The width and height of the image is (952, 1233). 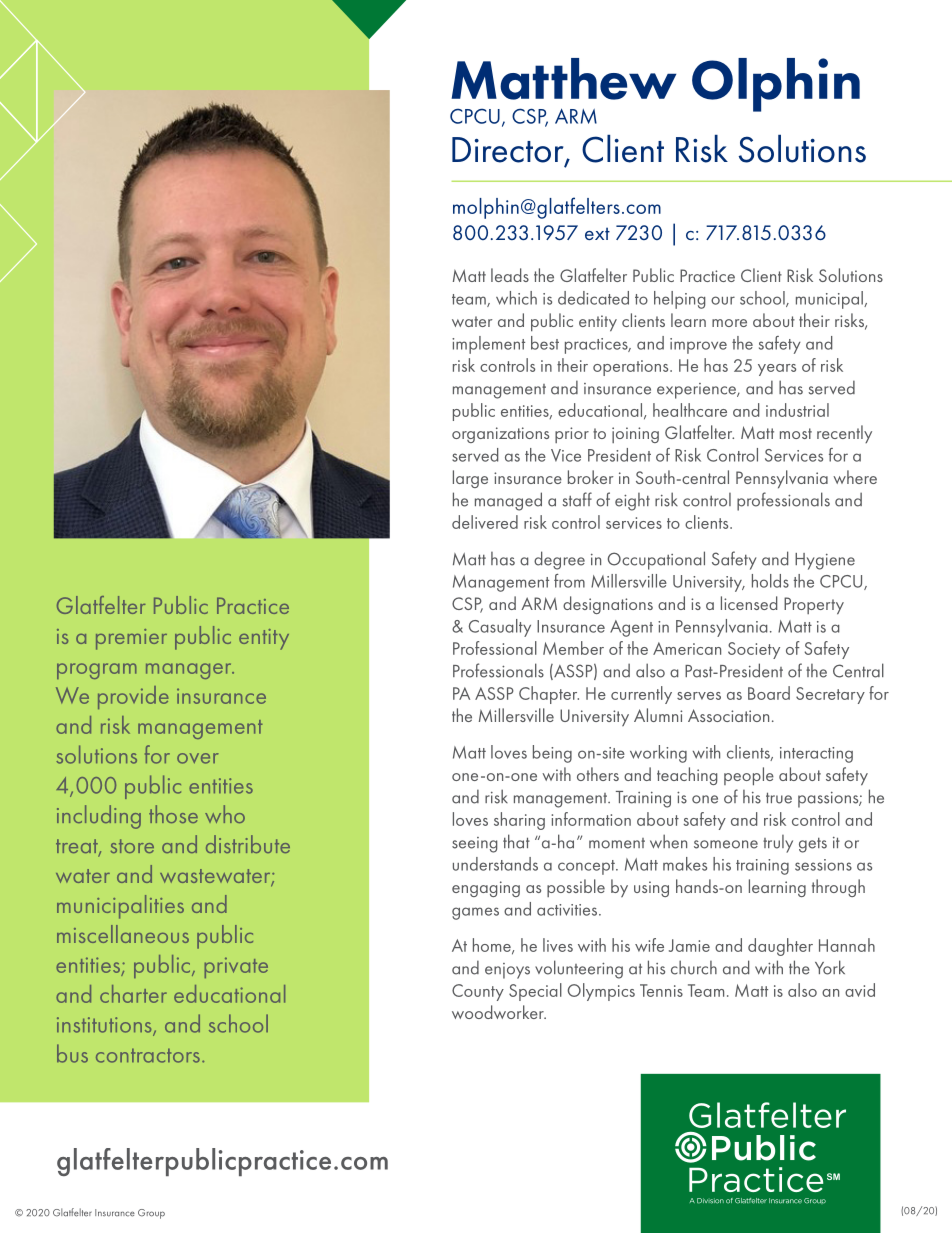 I want to click on leads, so click(x=510, y=275).
